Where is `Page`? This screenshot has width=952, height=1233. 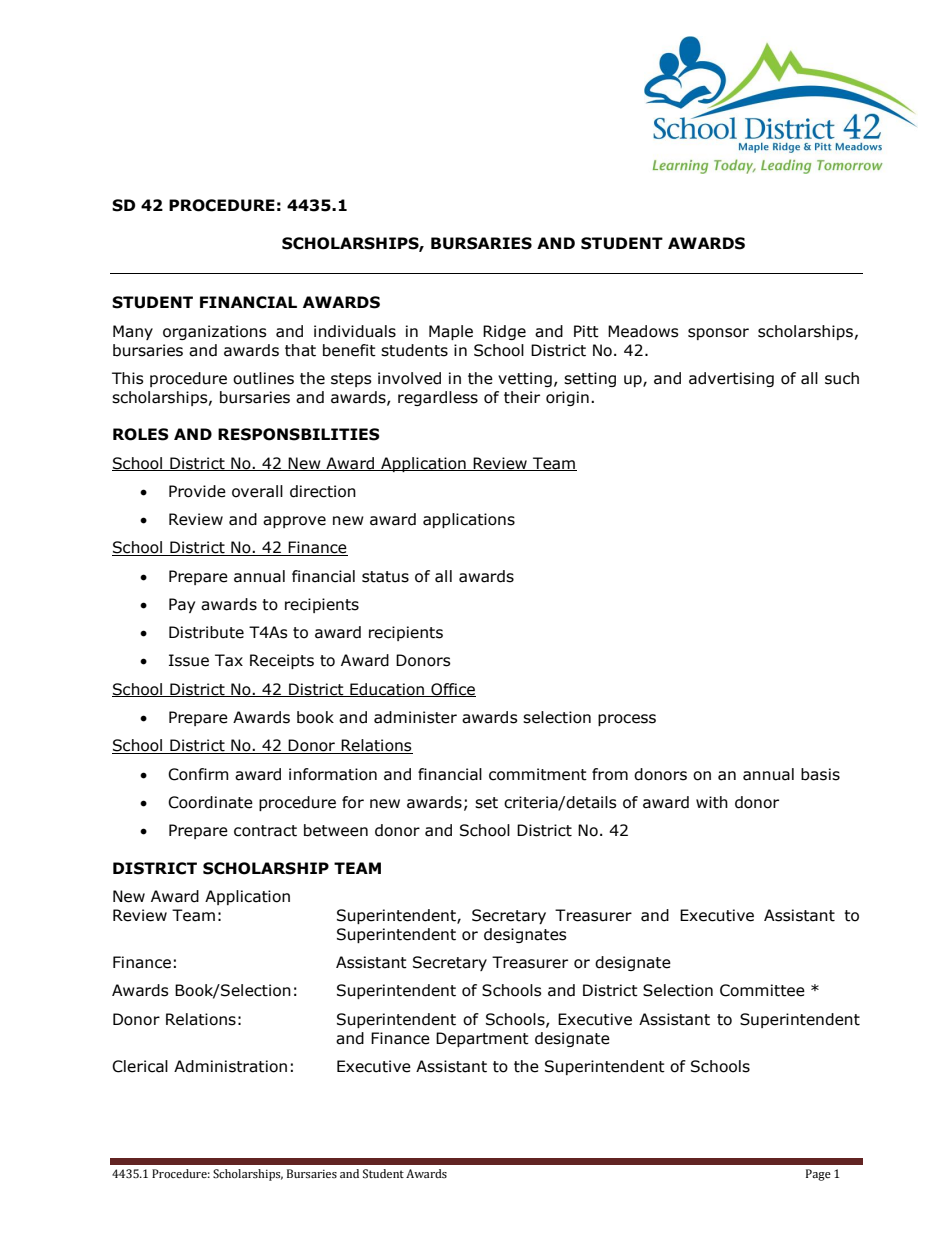
Page is located at coordinates (818, 1175).
